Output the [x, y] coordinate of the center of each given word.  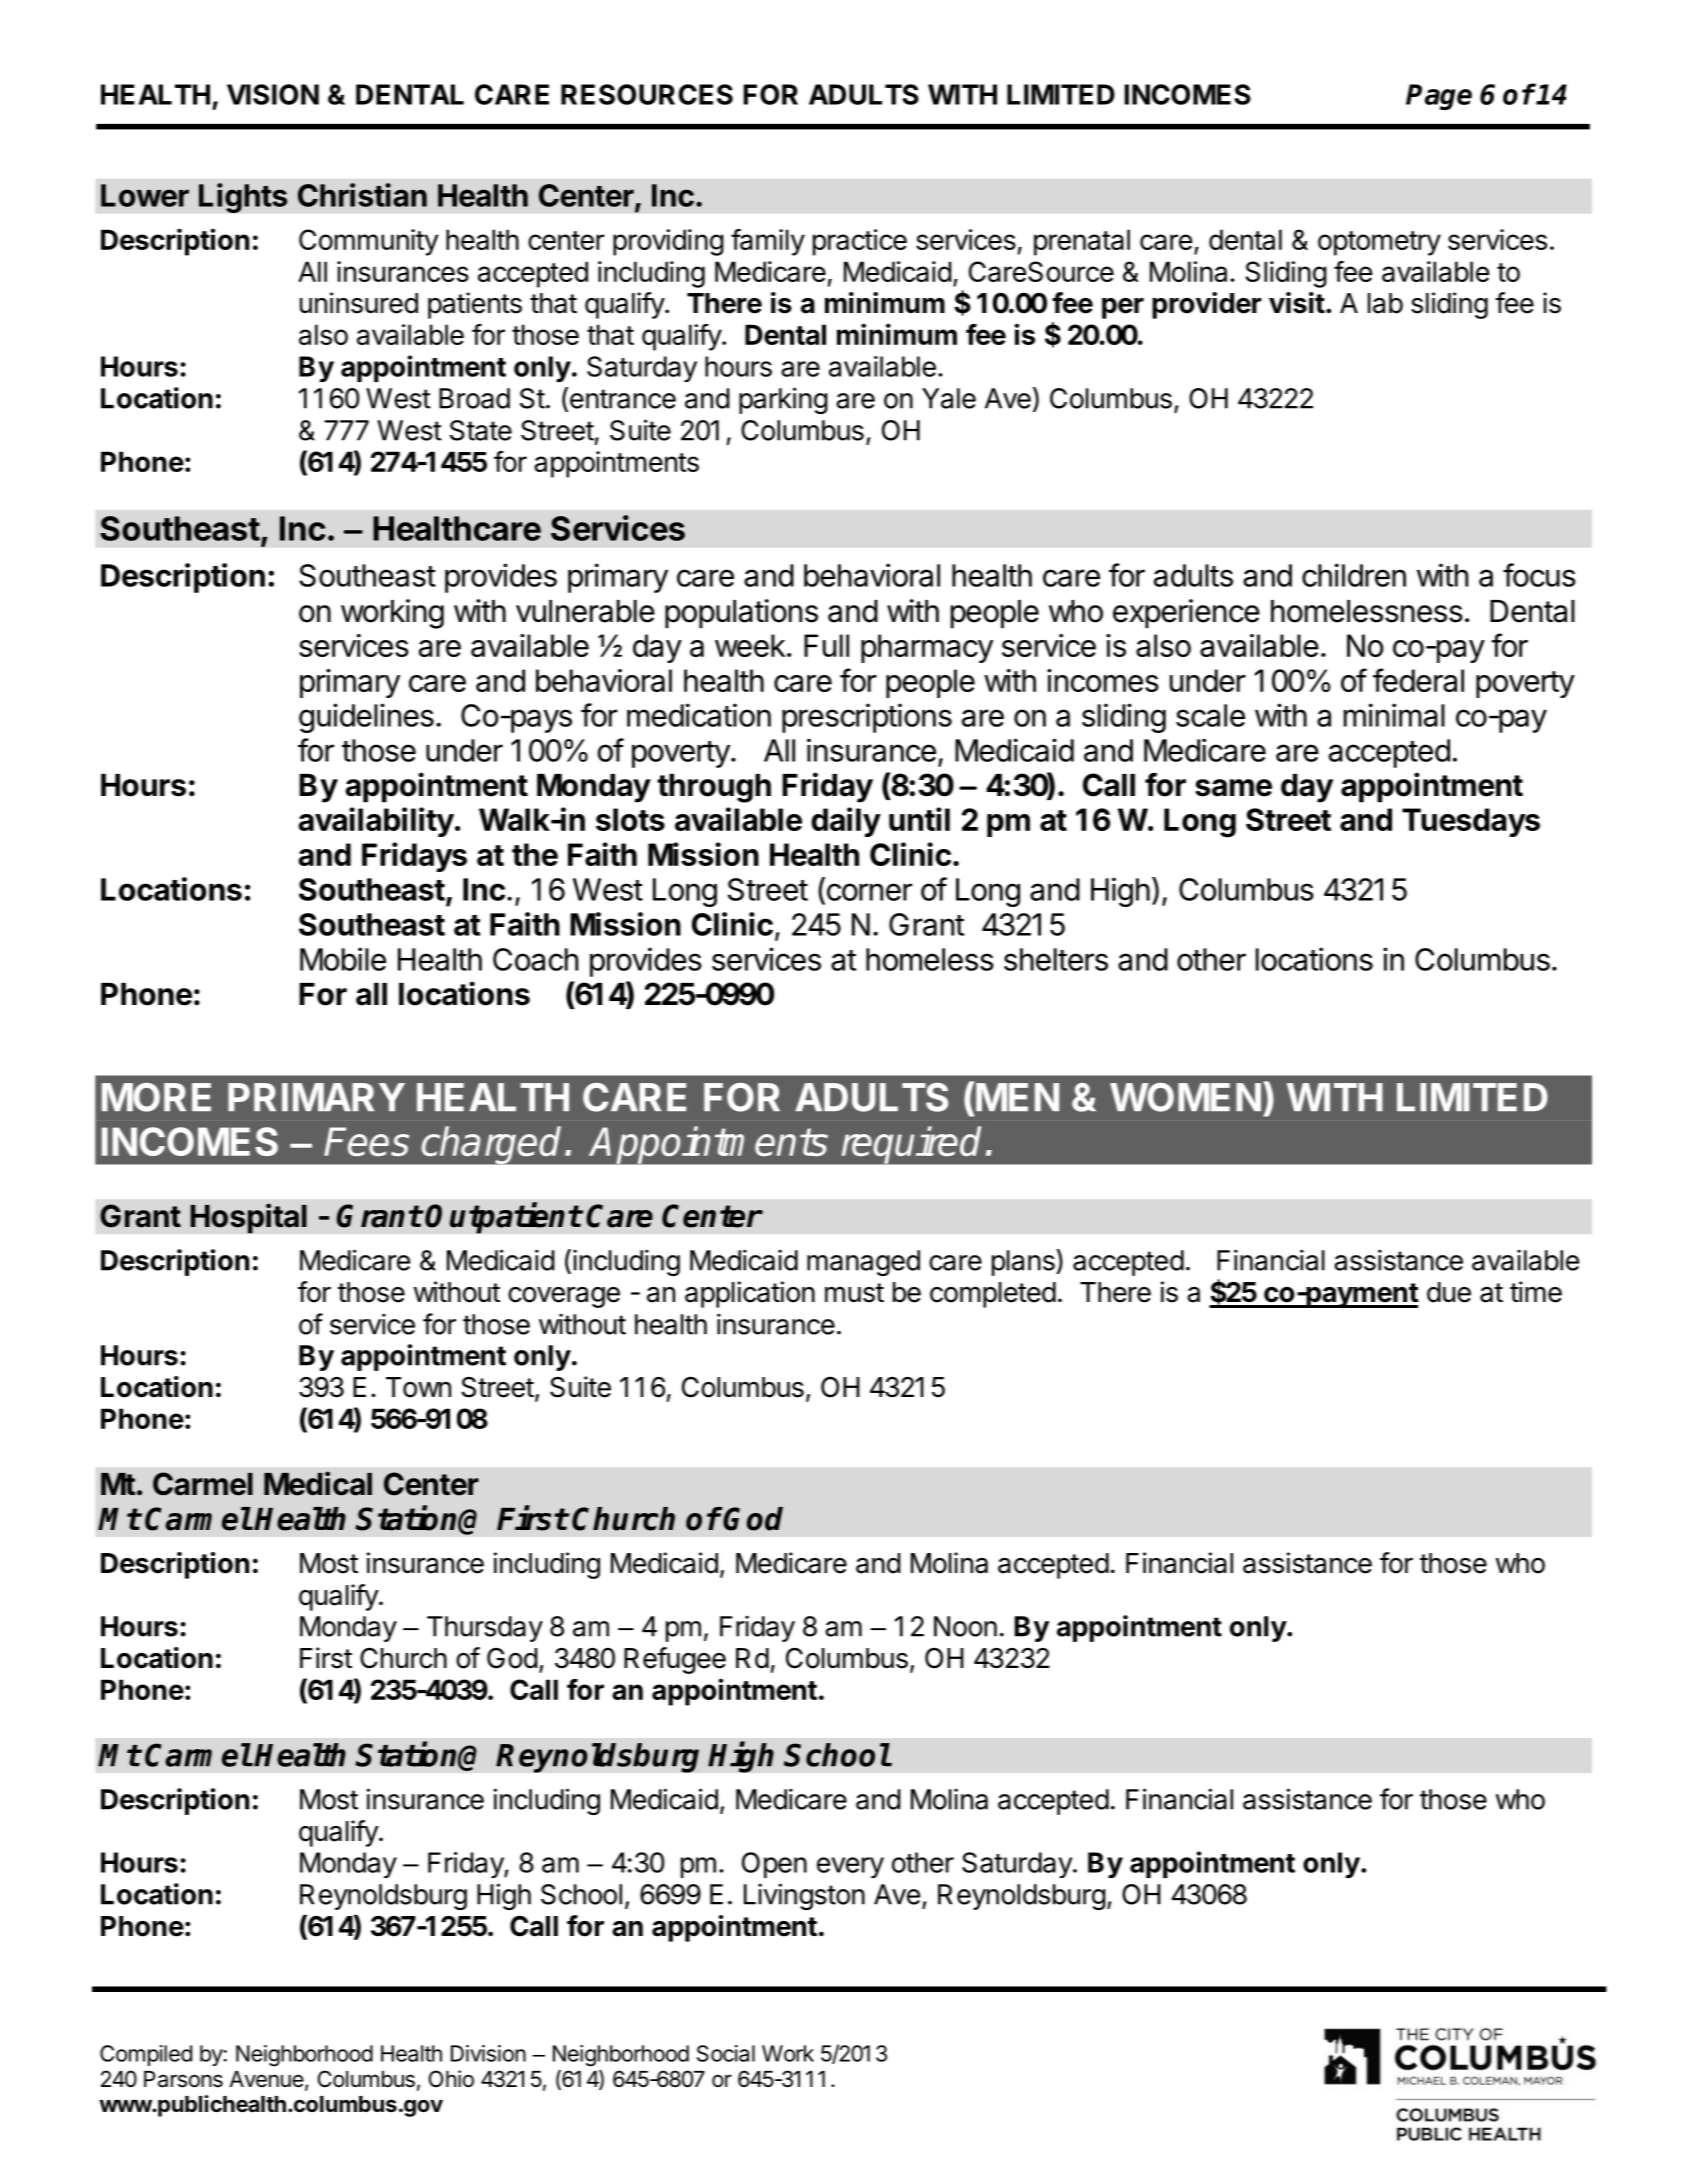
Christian [362, 195]
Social [726, 2053]
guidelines [366, 718]
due [1449, 1292]
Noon [965, 1626]
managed [863, 1263]
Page [1439, 97]
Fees [366, 1141]
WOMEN [1185, 1097]
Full [826, 645]
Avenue [267, 2080]
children [1354, 575]
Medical [318, 1483]
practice [860, 242]
